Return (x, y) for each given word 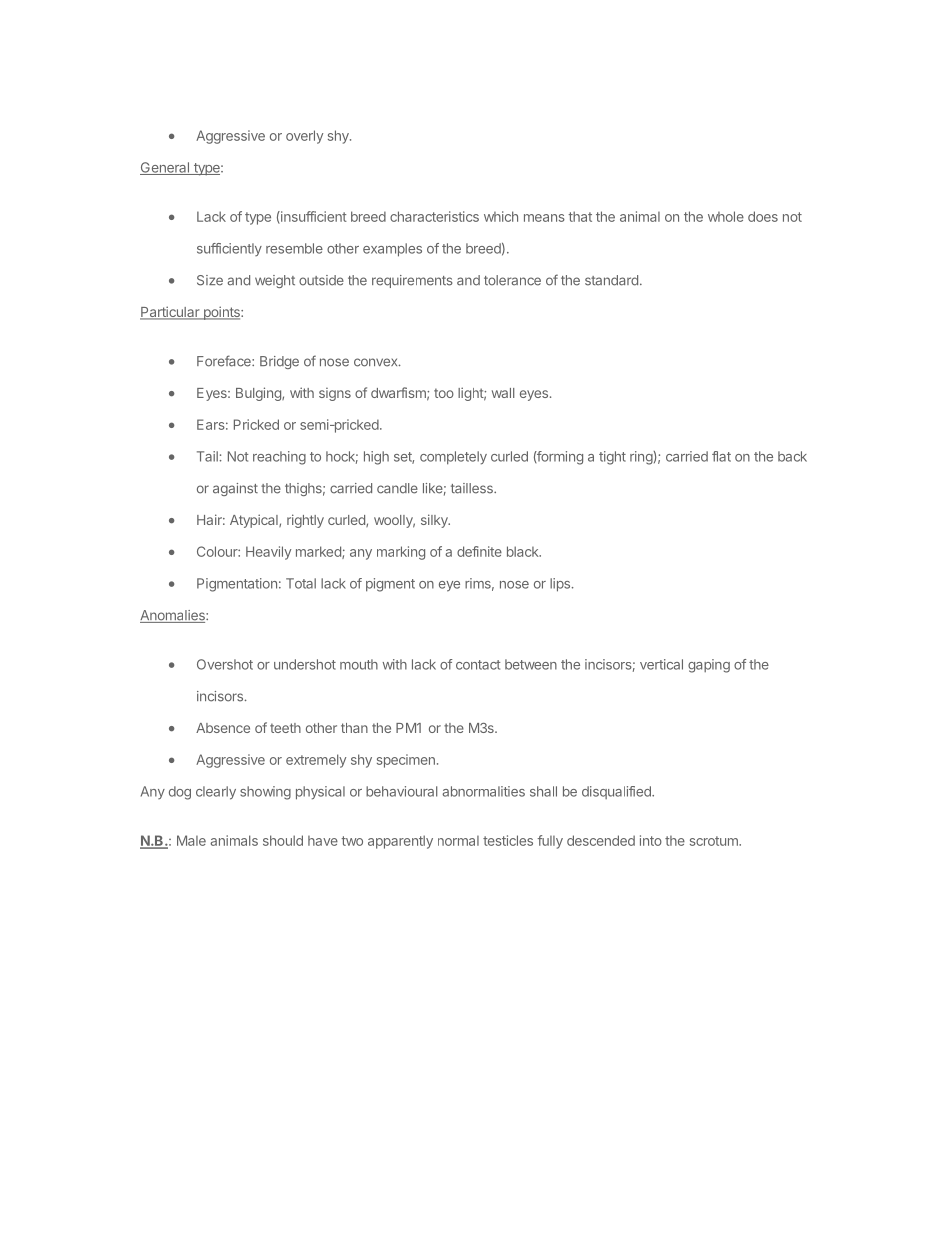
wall (503, 393)
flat (721, 456)
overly (304, 137)
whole (726, 216)
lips (560, 585)
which (501, 216)
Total (301, 583)
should (283, 840)
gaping (709, 666)
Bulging (259, 394)
